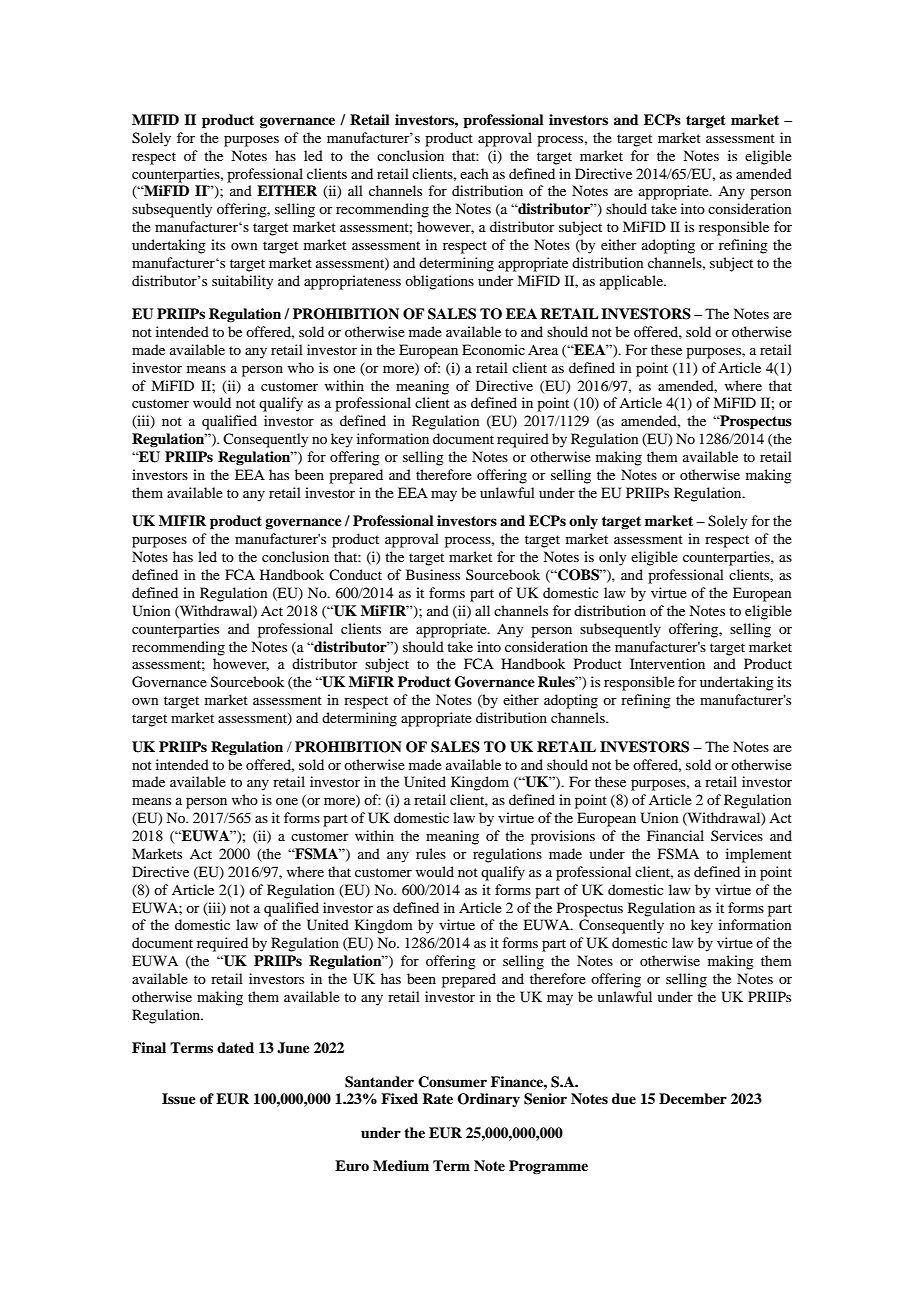  Describe the element at coordinates (563, 837) in the screenshot. I see `provisions` at that location.
